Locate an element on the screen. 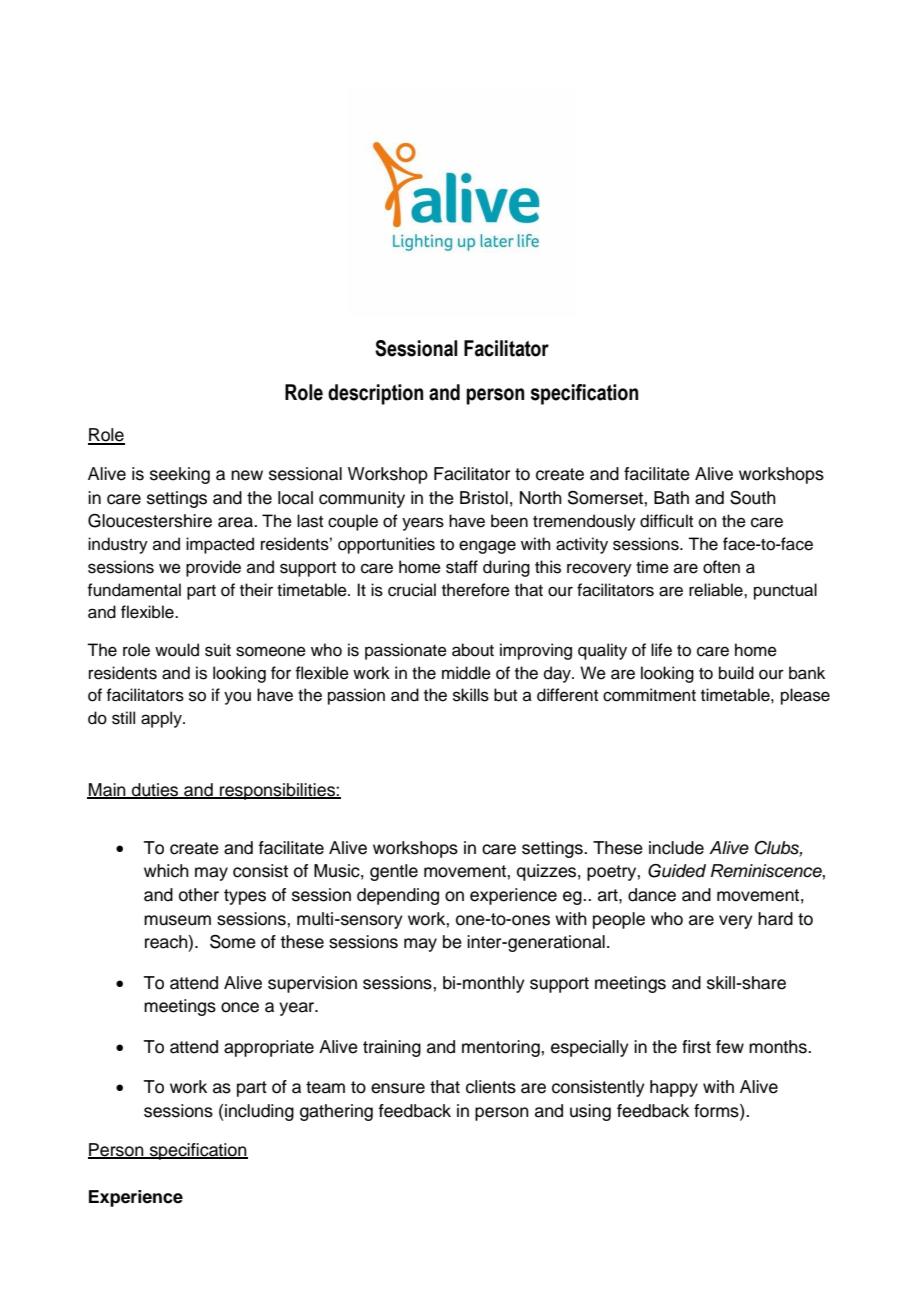 The height and width of the screenshot is (1308, 924). South is located at coordinates (753, 498).
